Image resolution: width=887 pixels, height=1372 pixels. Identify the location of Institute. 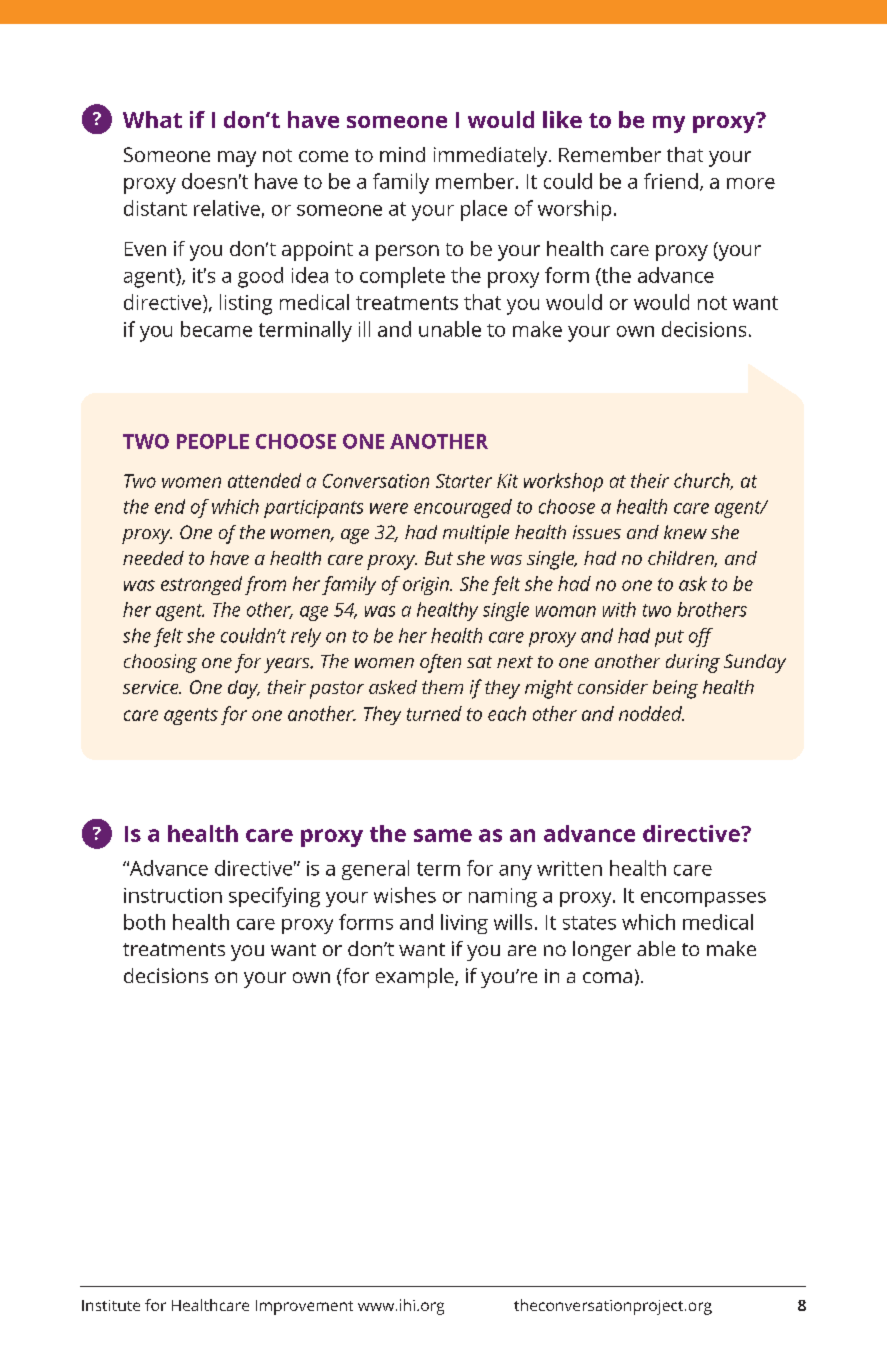
(111, 1305).
